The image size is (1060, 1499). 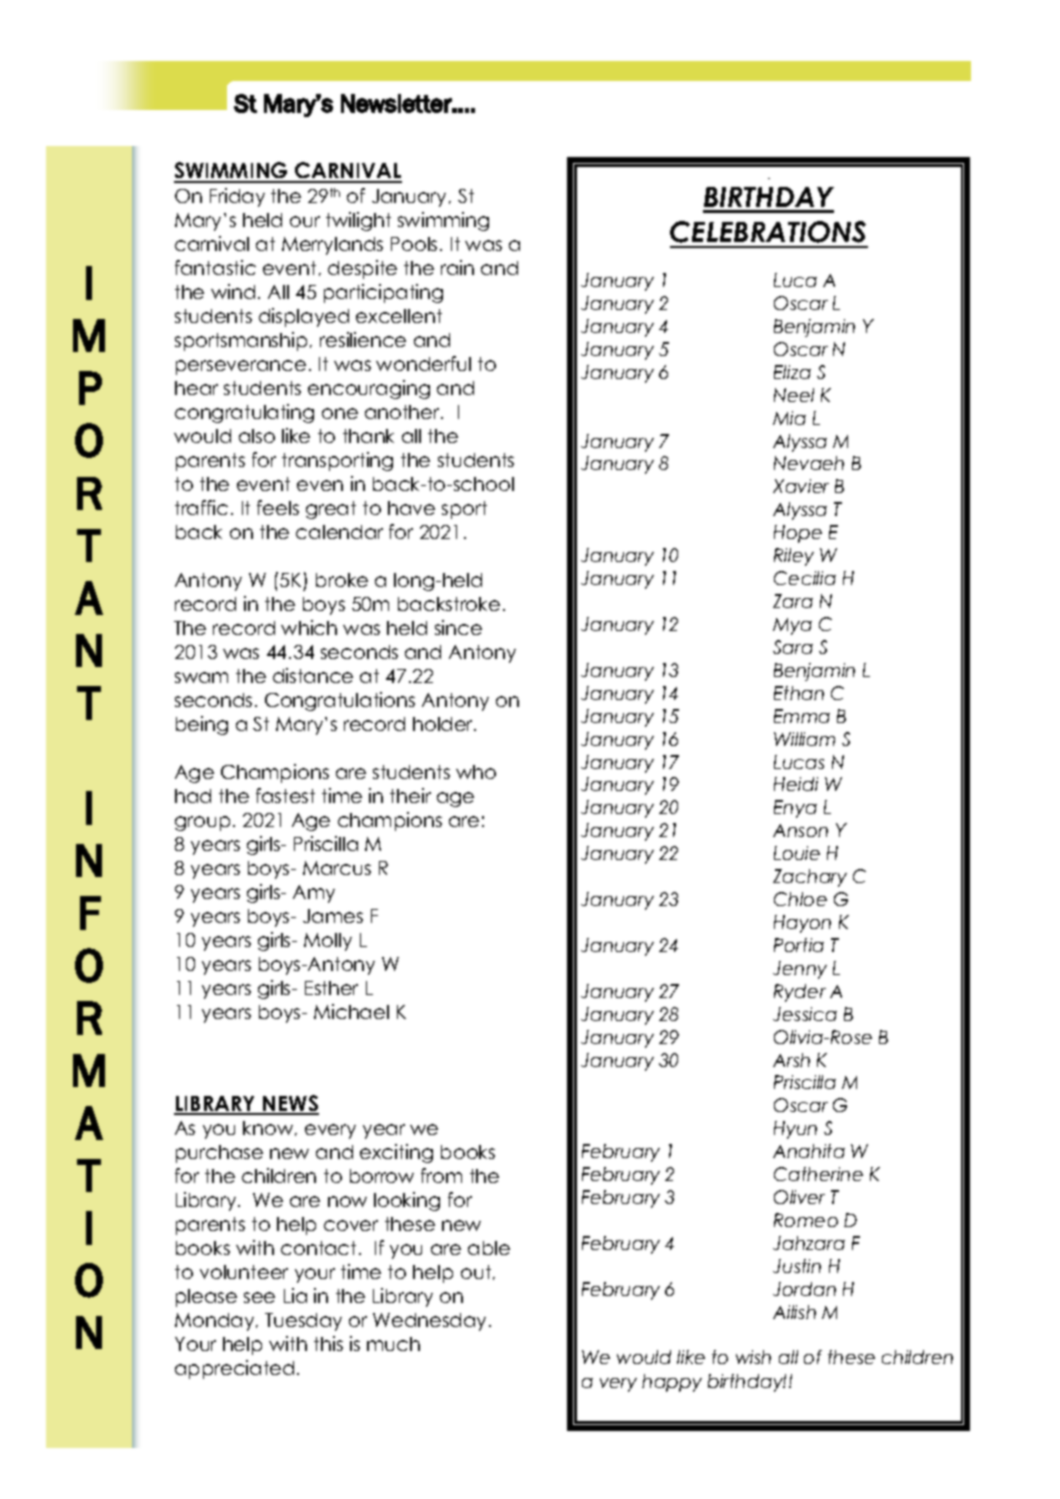 What do you see at coordinates (234, 1369) in the page?
I see `appreciated` at bounding box center [234, 1369].
